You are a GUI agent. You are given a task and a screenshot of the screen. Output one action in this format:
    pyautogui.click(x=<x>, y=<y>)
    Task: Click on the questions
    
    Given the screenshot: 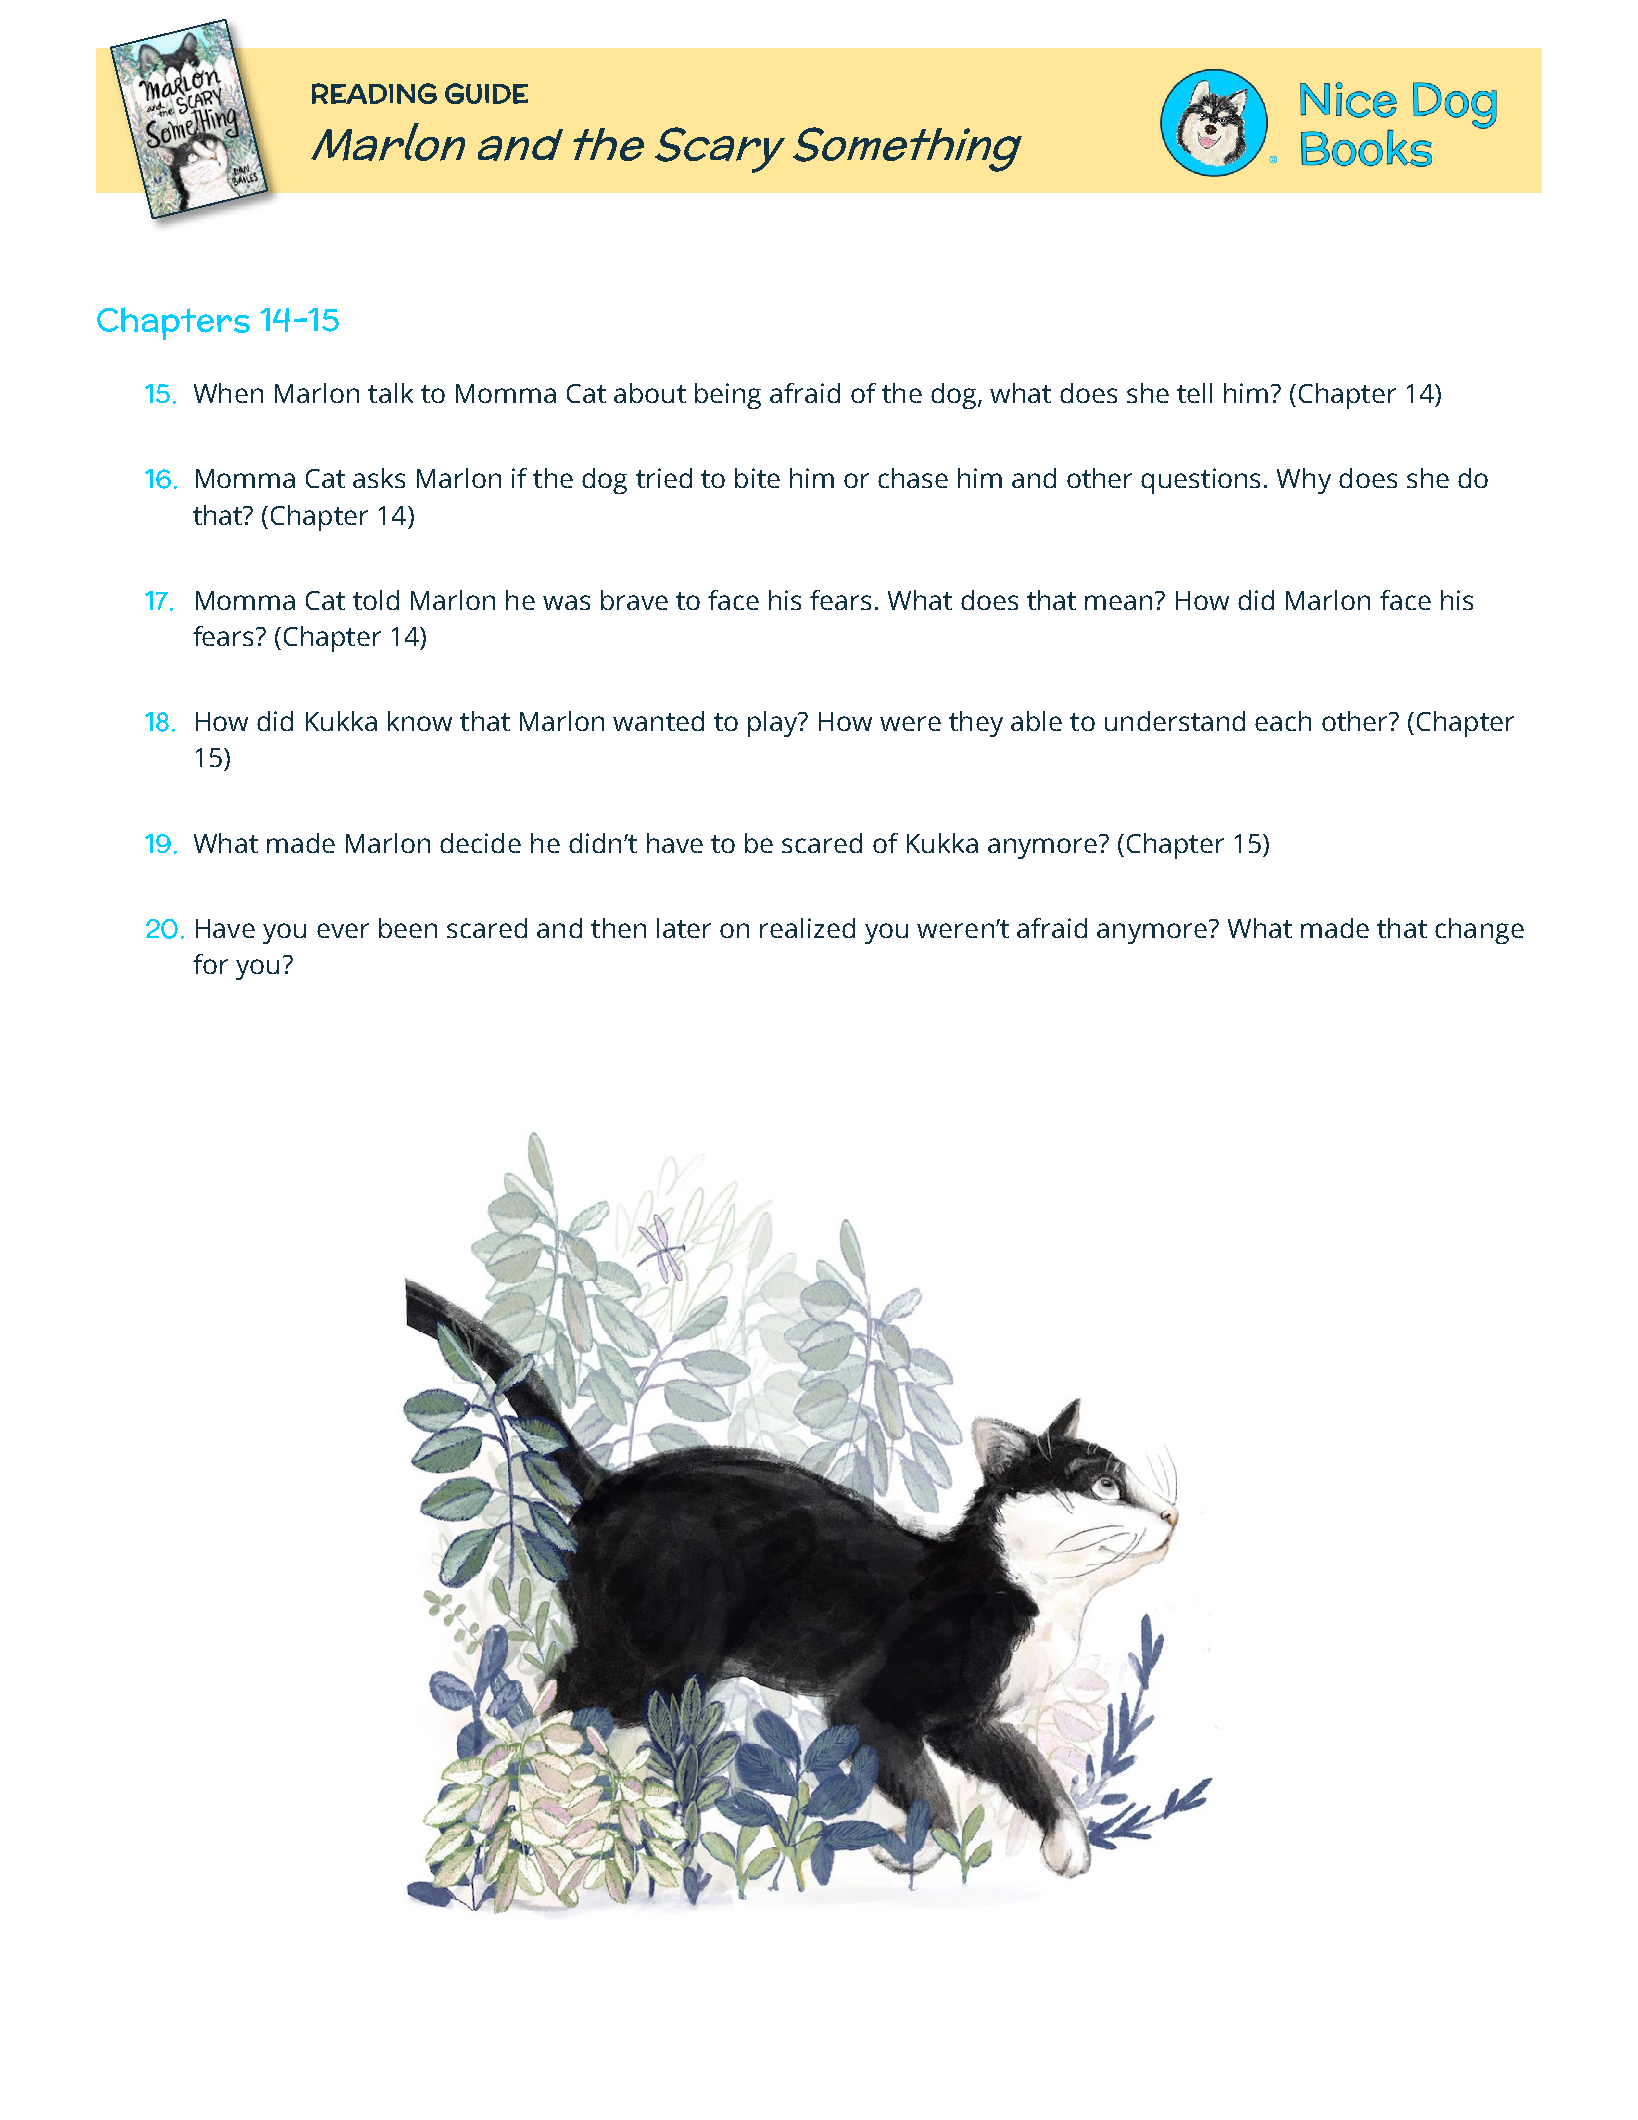 What is the action you would take?
    pyautogui.click(x=1200, y=481)
